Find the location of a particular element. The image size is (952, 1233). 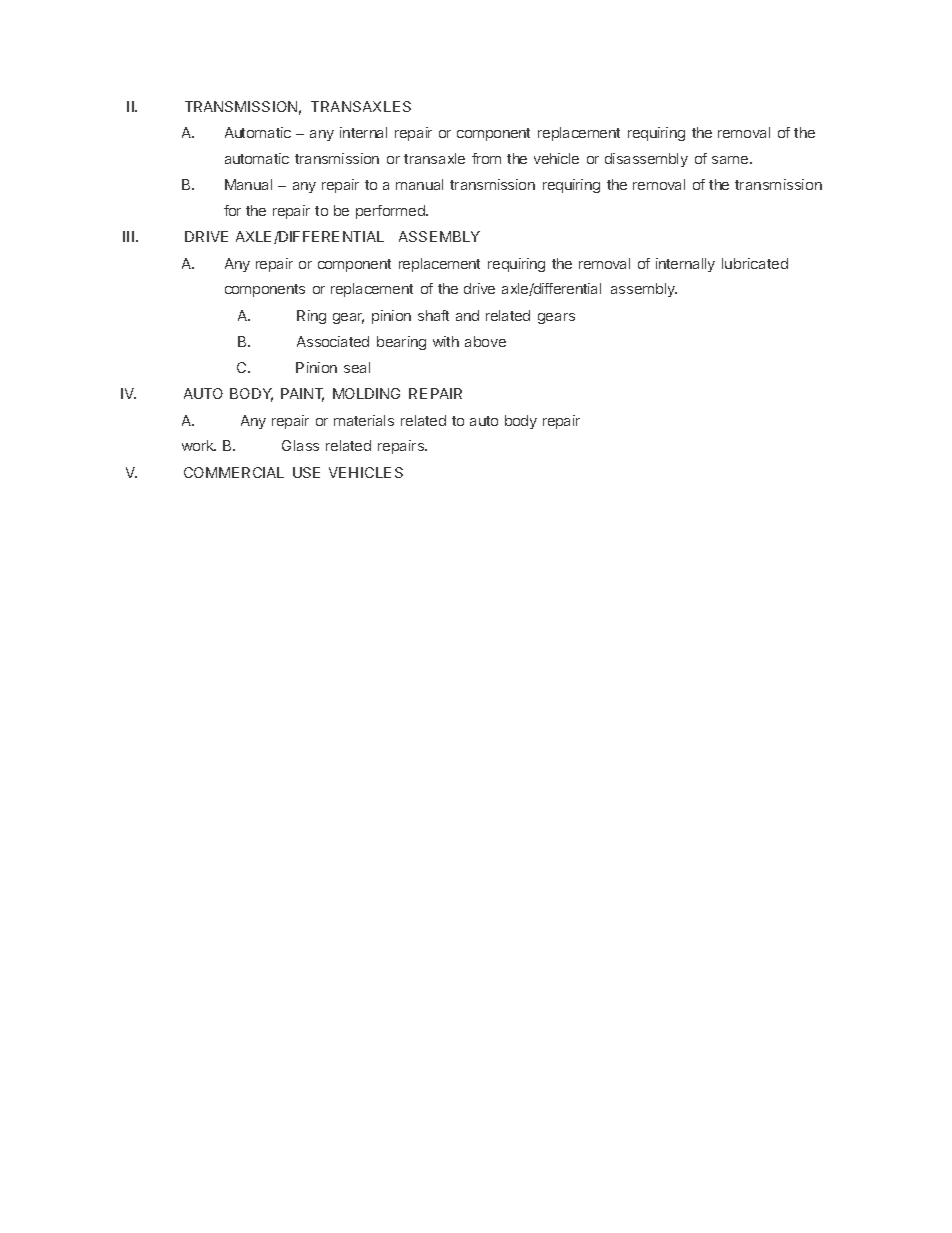

COMMERCIAL is located at coordinates (234, 472).
